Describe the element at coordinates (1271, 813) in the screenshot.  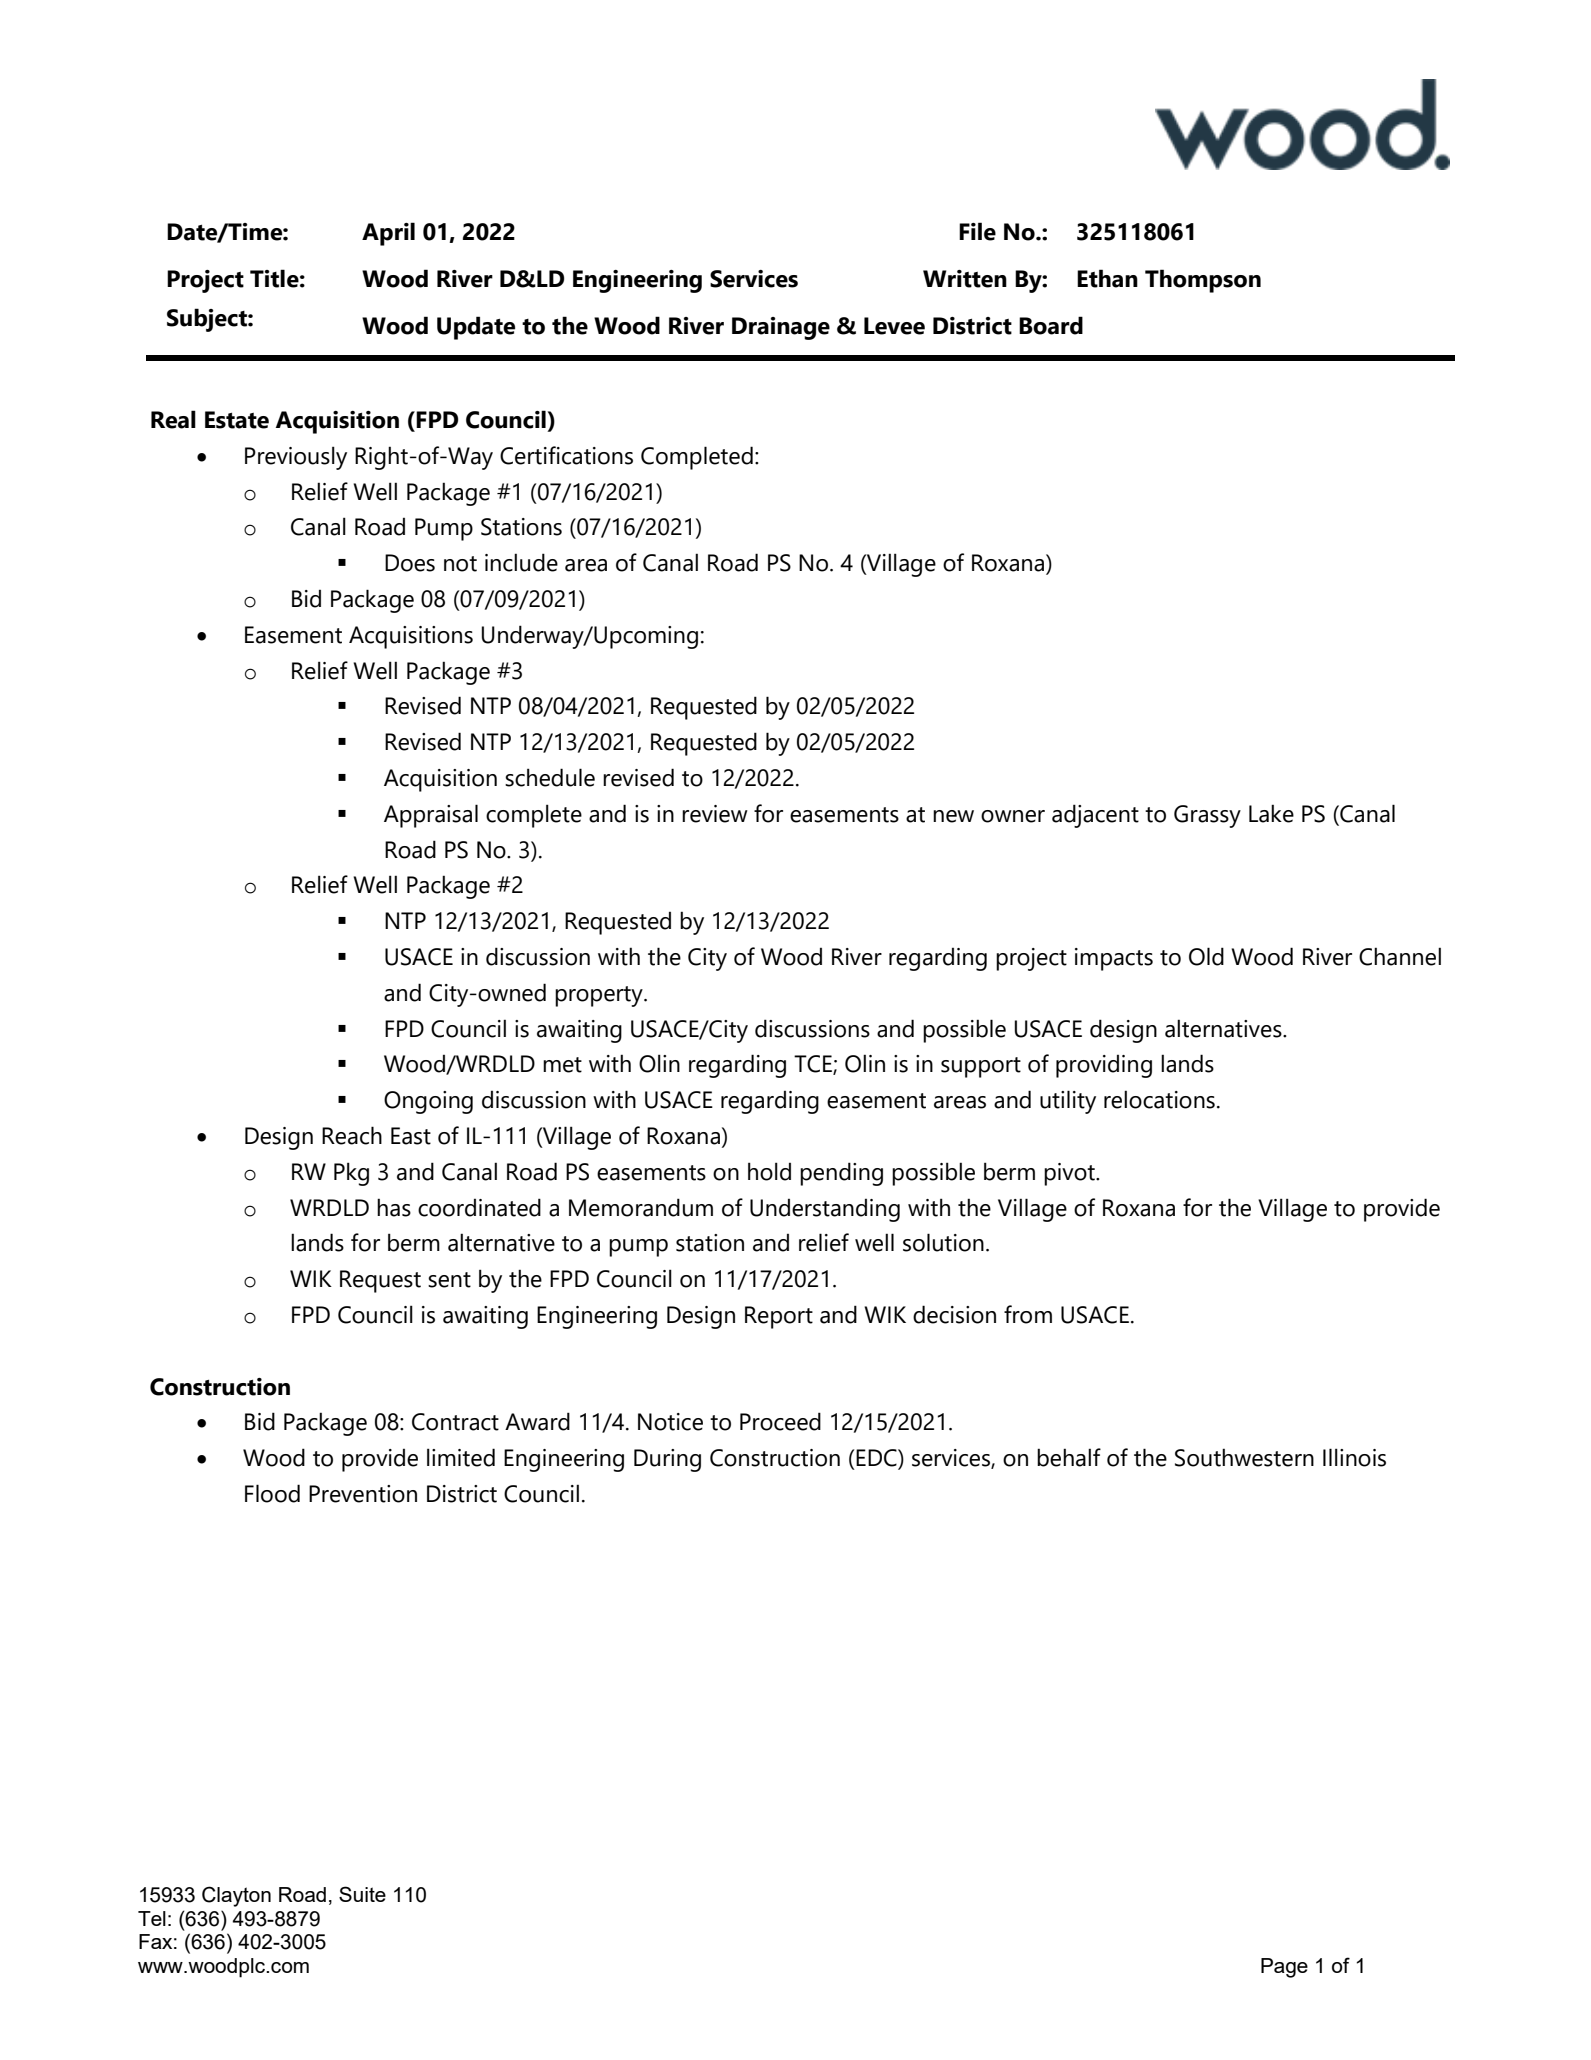
I see `Lake` at that location.
